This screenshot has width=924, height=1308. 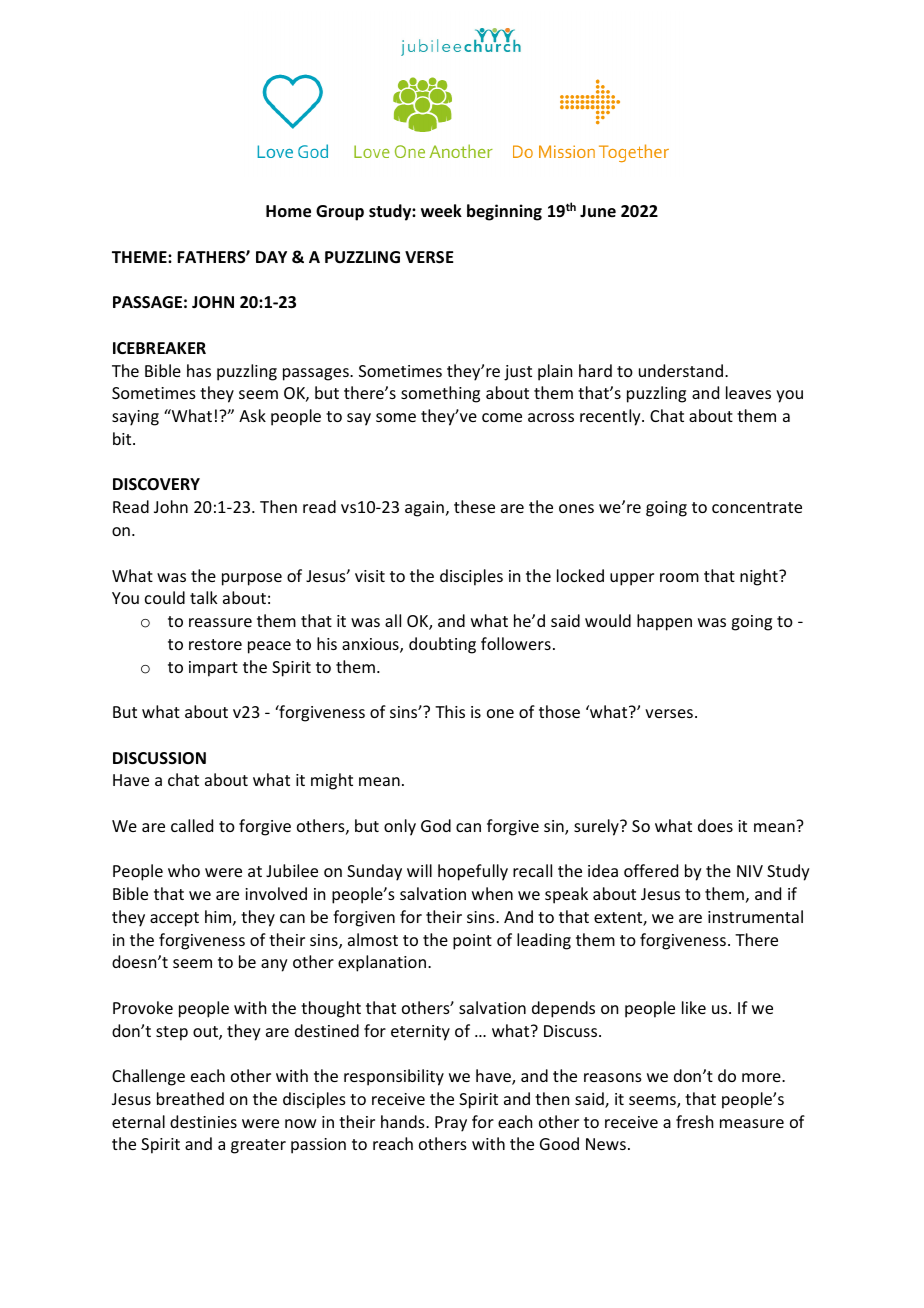 I want to click on offered, so click(x=651, y=870).
